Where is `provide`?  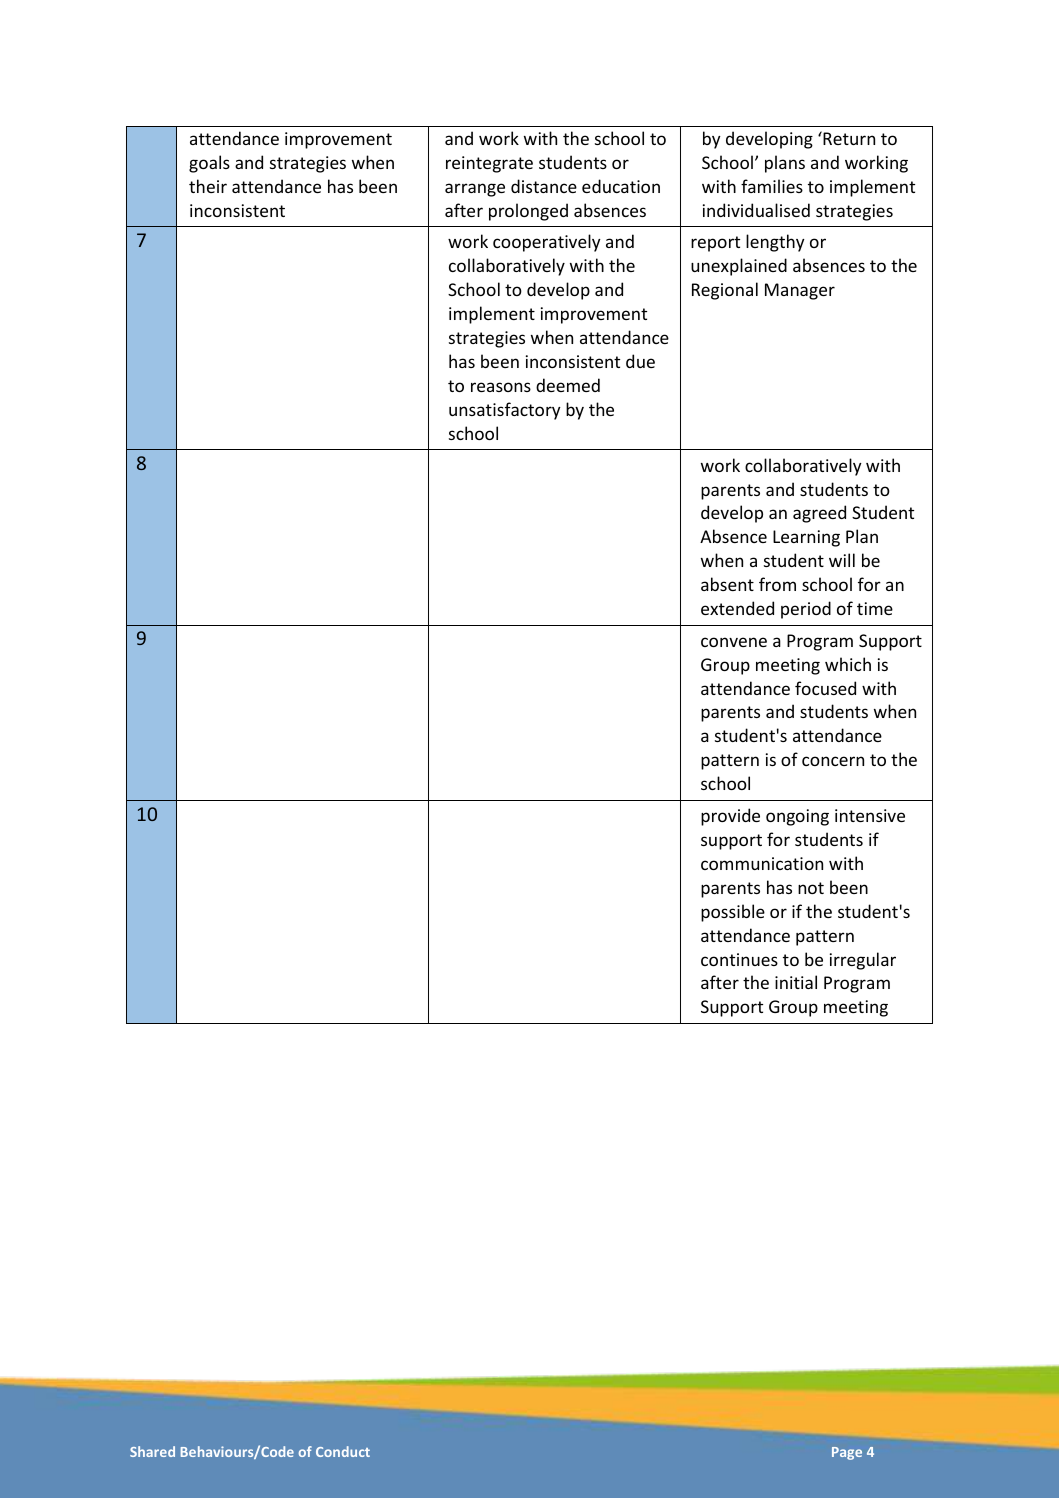 provide is located at coordinates (730, 817).
